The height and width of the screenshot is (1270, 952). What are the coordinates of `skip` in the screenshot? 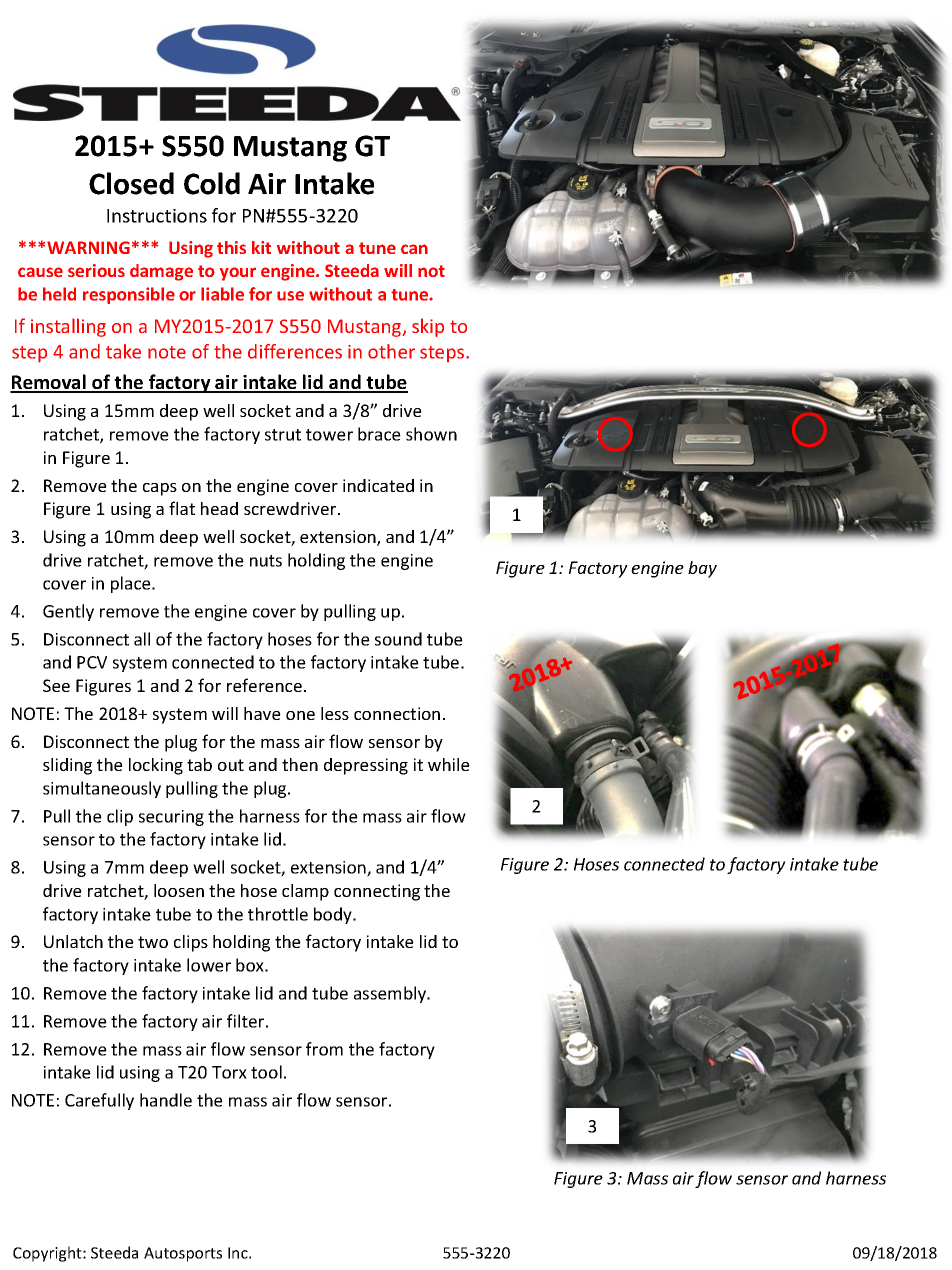 It's located at (428, 327).
